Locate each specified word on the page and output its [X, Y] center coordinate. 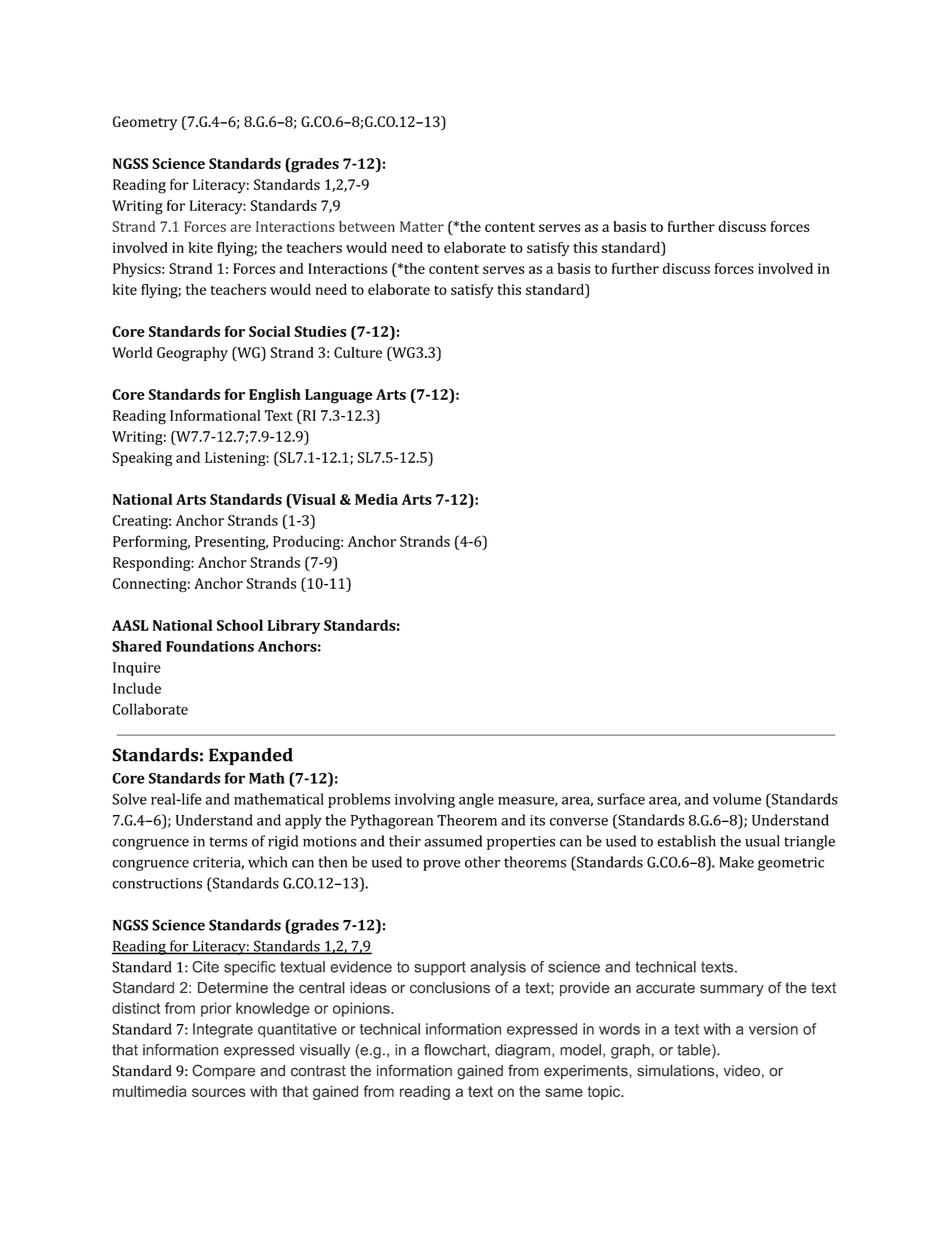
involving [425, 800]
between [367, 226]
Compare [223, 1072]
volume [737, 799]
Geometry [145, 123]
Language [339, 396]
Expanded [251, 756]
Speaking [142, 458]
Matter [422, 226]
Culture [358, 352]
